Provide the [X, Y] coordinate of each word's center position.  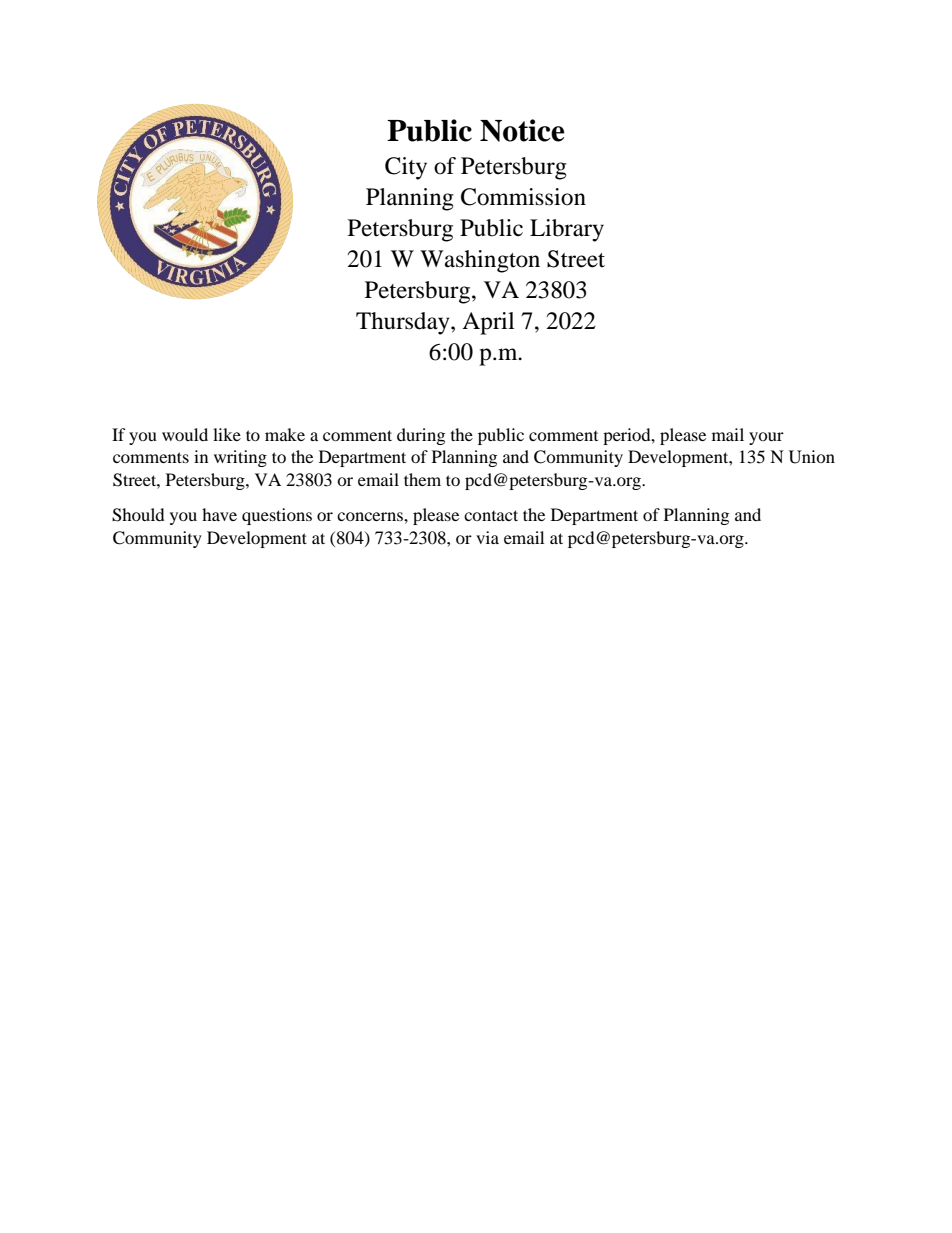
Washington [480, 261]
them [422, 479]
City [406, 168]
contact [491, 515]
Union [812, 457]
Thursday [404, 323]
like [227, 434]
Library [567, 230]
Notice [522, 130]
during [421, 436]
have [219, 514]
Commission [523, 197]
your [766, 438]
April [488, 323]
